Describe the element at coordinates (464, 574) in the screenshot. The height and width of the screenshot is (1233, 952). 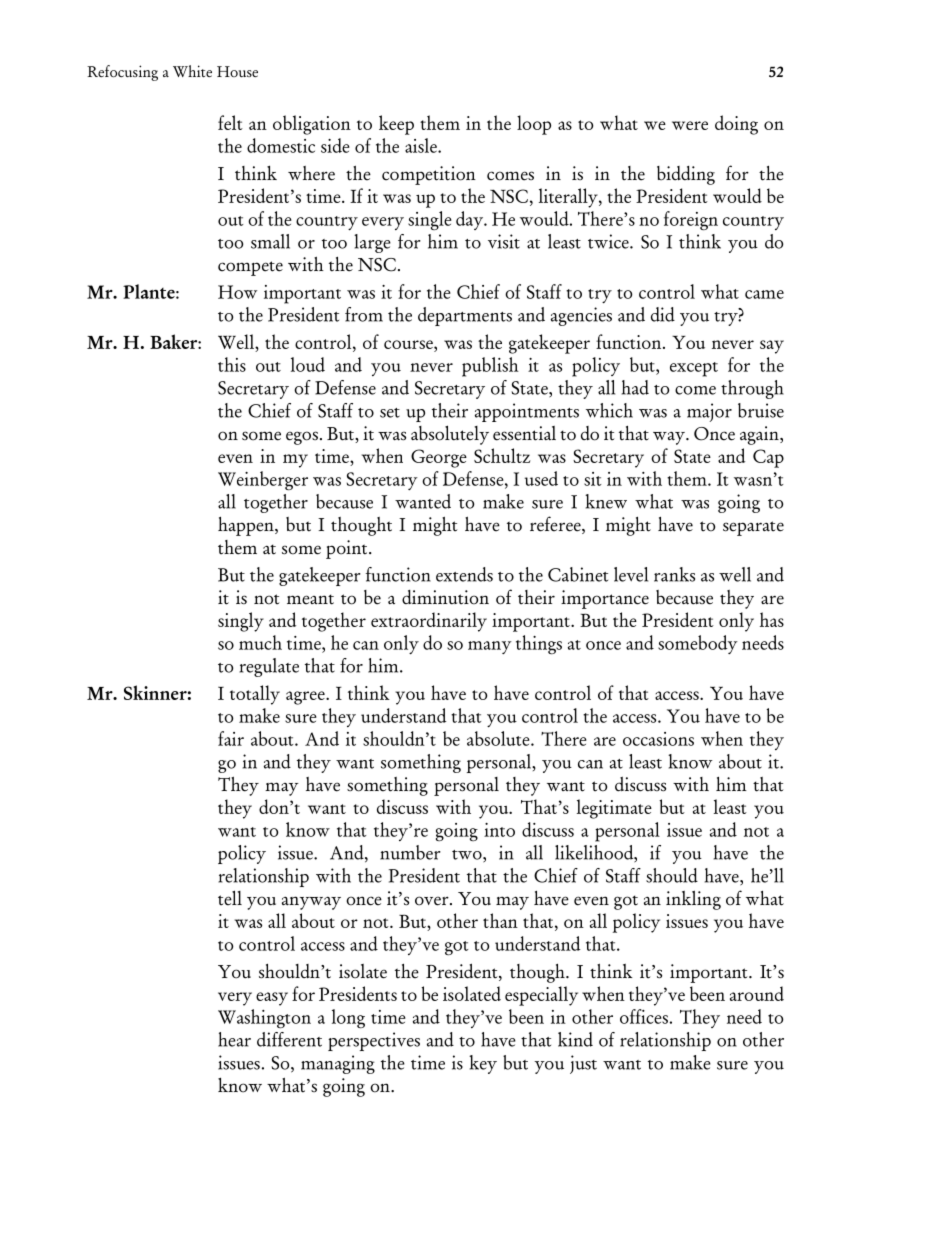
I see `extends` at that location.
